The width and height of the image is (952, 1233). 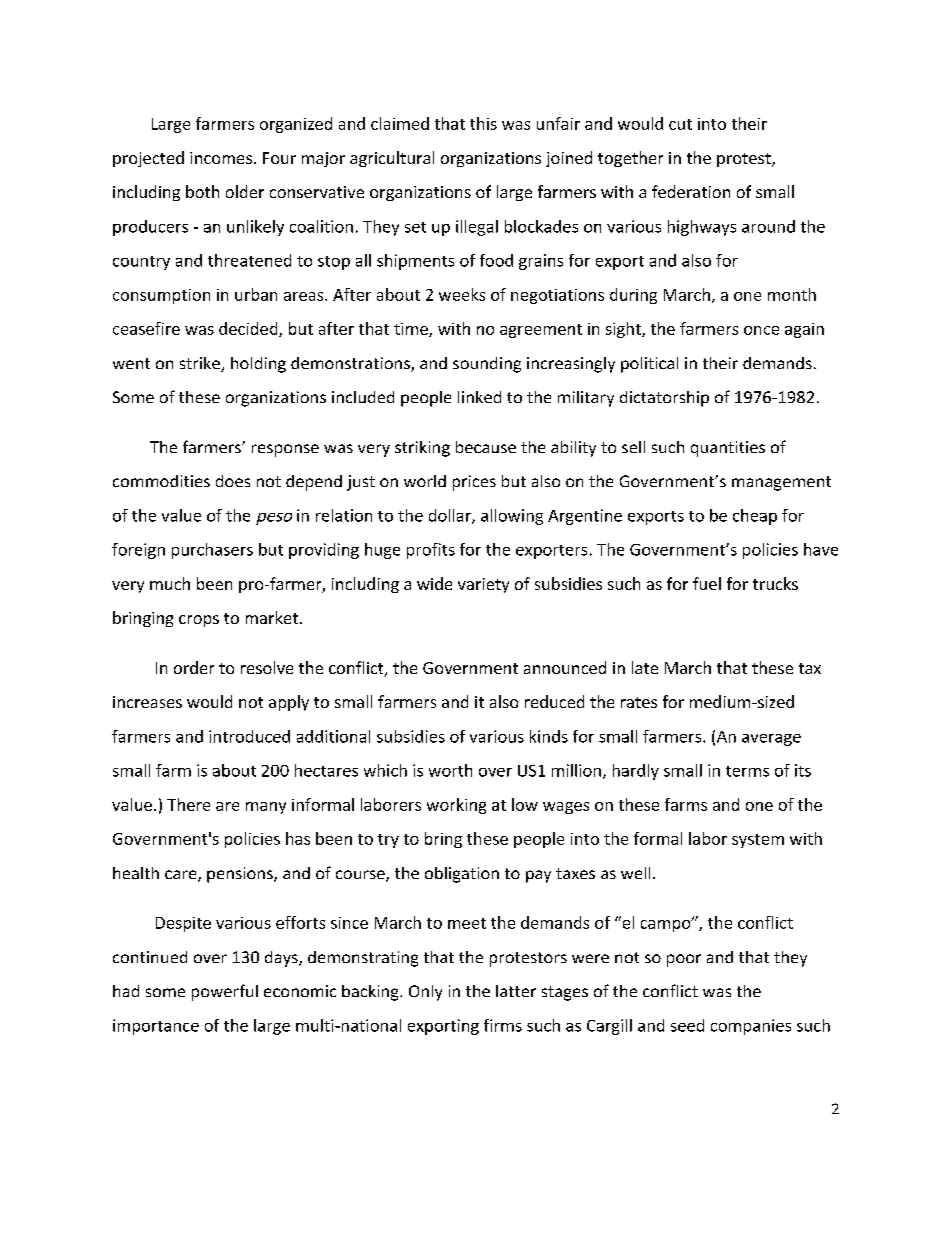 What do you see at coordinates (221, 158) in the image?
I see `incomes` at bounding box center [221, 158].
